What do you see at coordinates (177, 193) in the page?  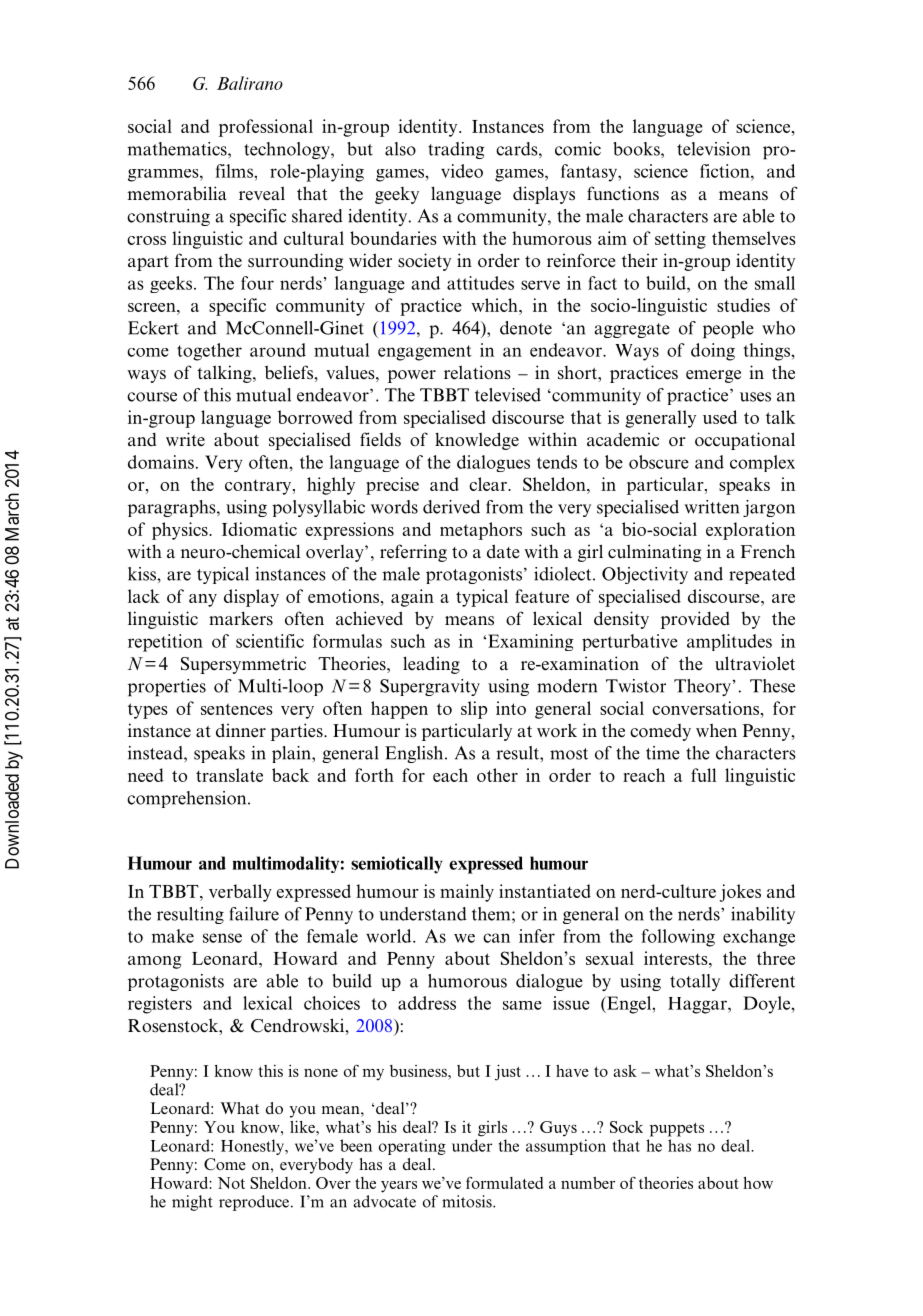 I see `memorabilia` at bounding box center [177, 193].
